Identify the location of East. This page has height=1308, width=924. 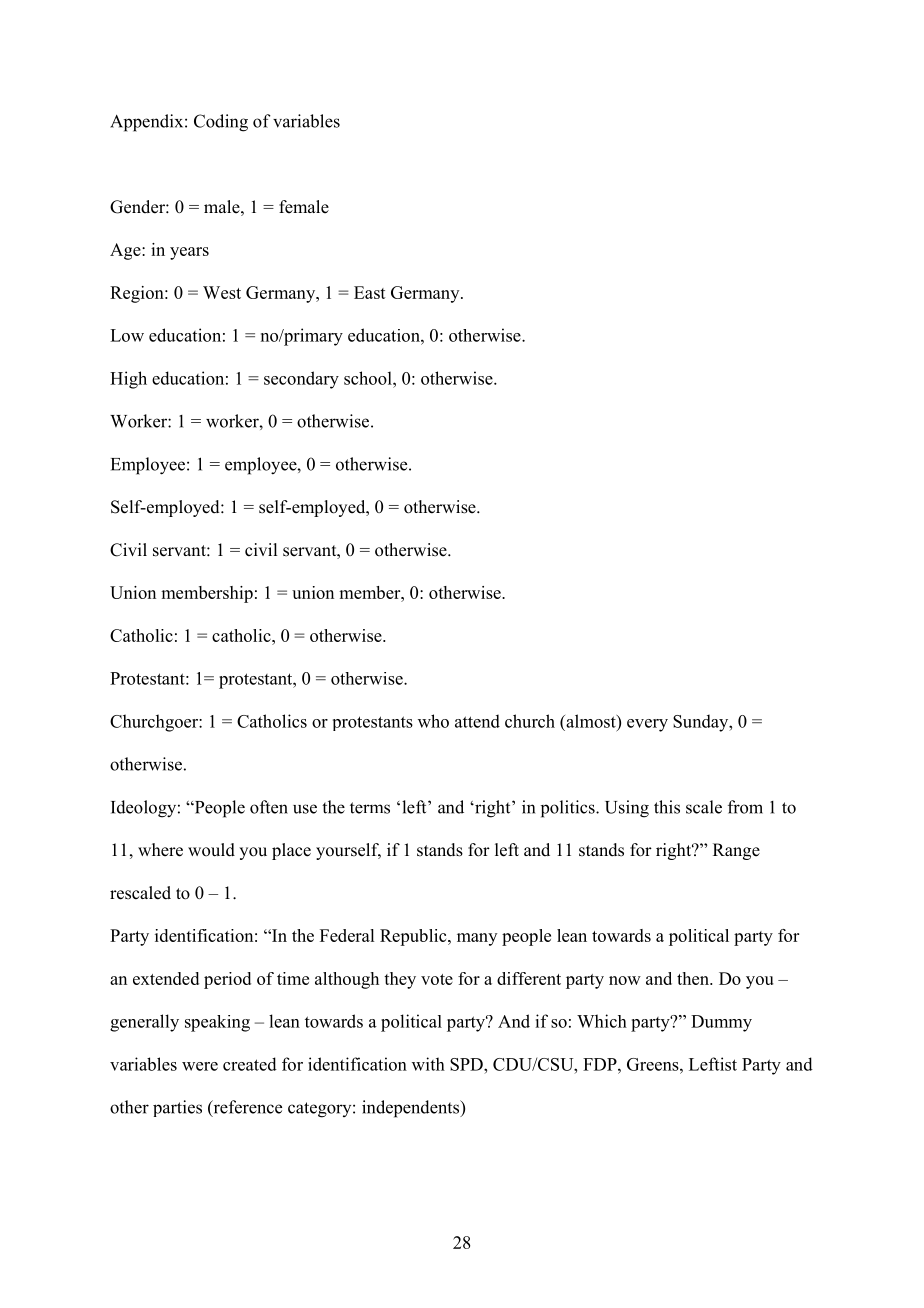
(370, 292).
